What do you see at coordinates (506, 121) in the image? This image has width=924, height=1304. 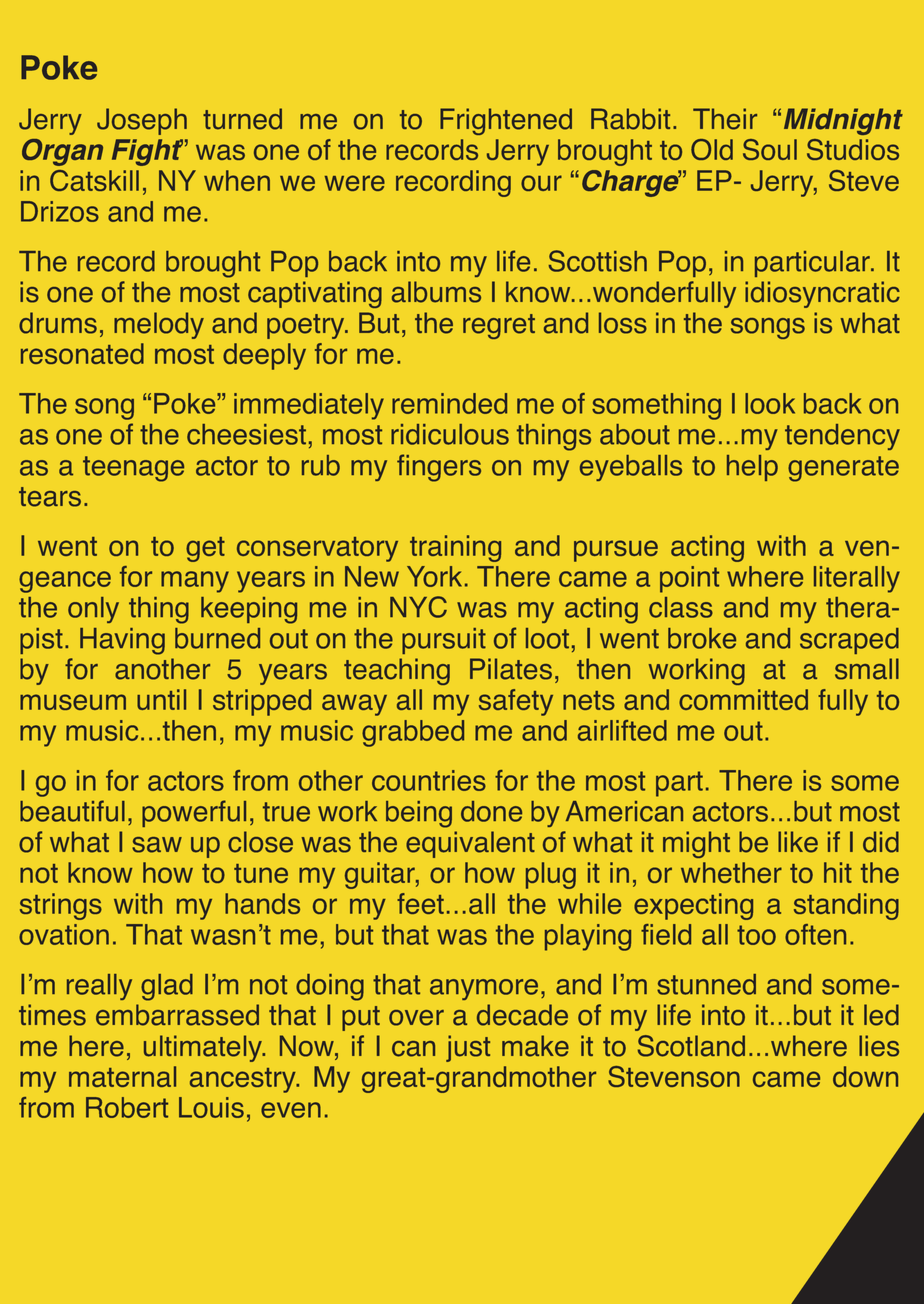 I see `Frightened` at bounding box center [506, 121].
